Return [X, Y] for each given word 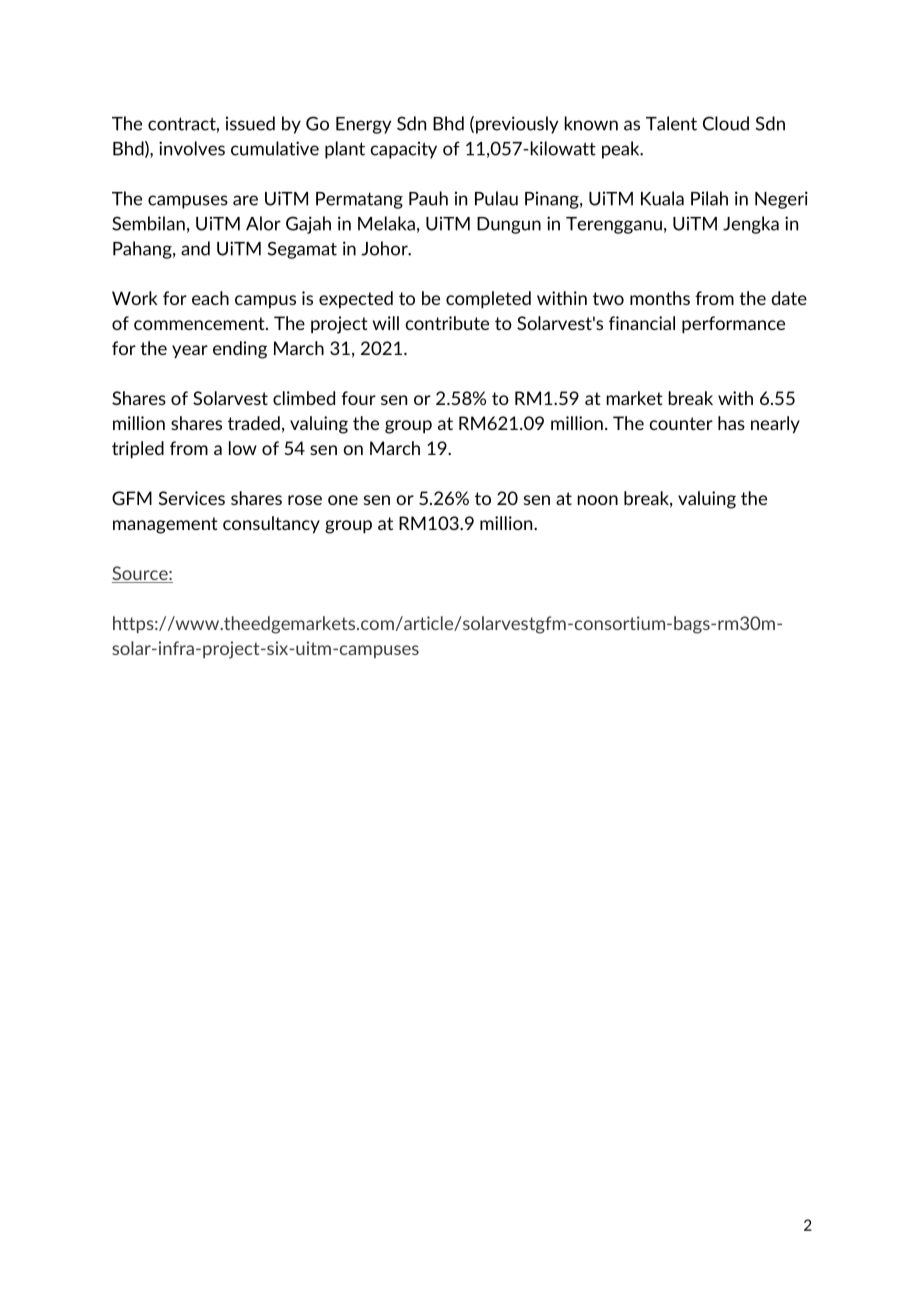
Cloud [726, 123]
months [660, 298]
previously [517, 125]
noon [598, 500]
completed [488, 300]
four [358, 398]
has [731, 423]
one [343, 500]
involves [192, 148]
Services [192, 498]
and [195, 248]
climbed [304, 398]
